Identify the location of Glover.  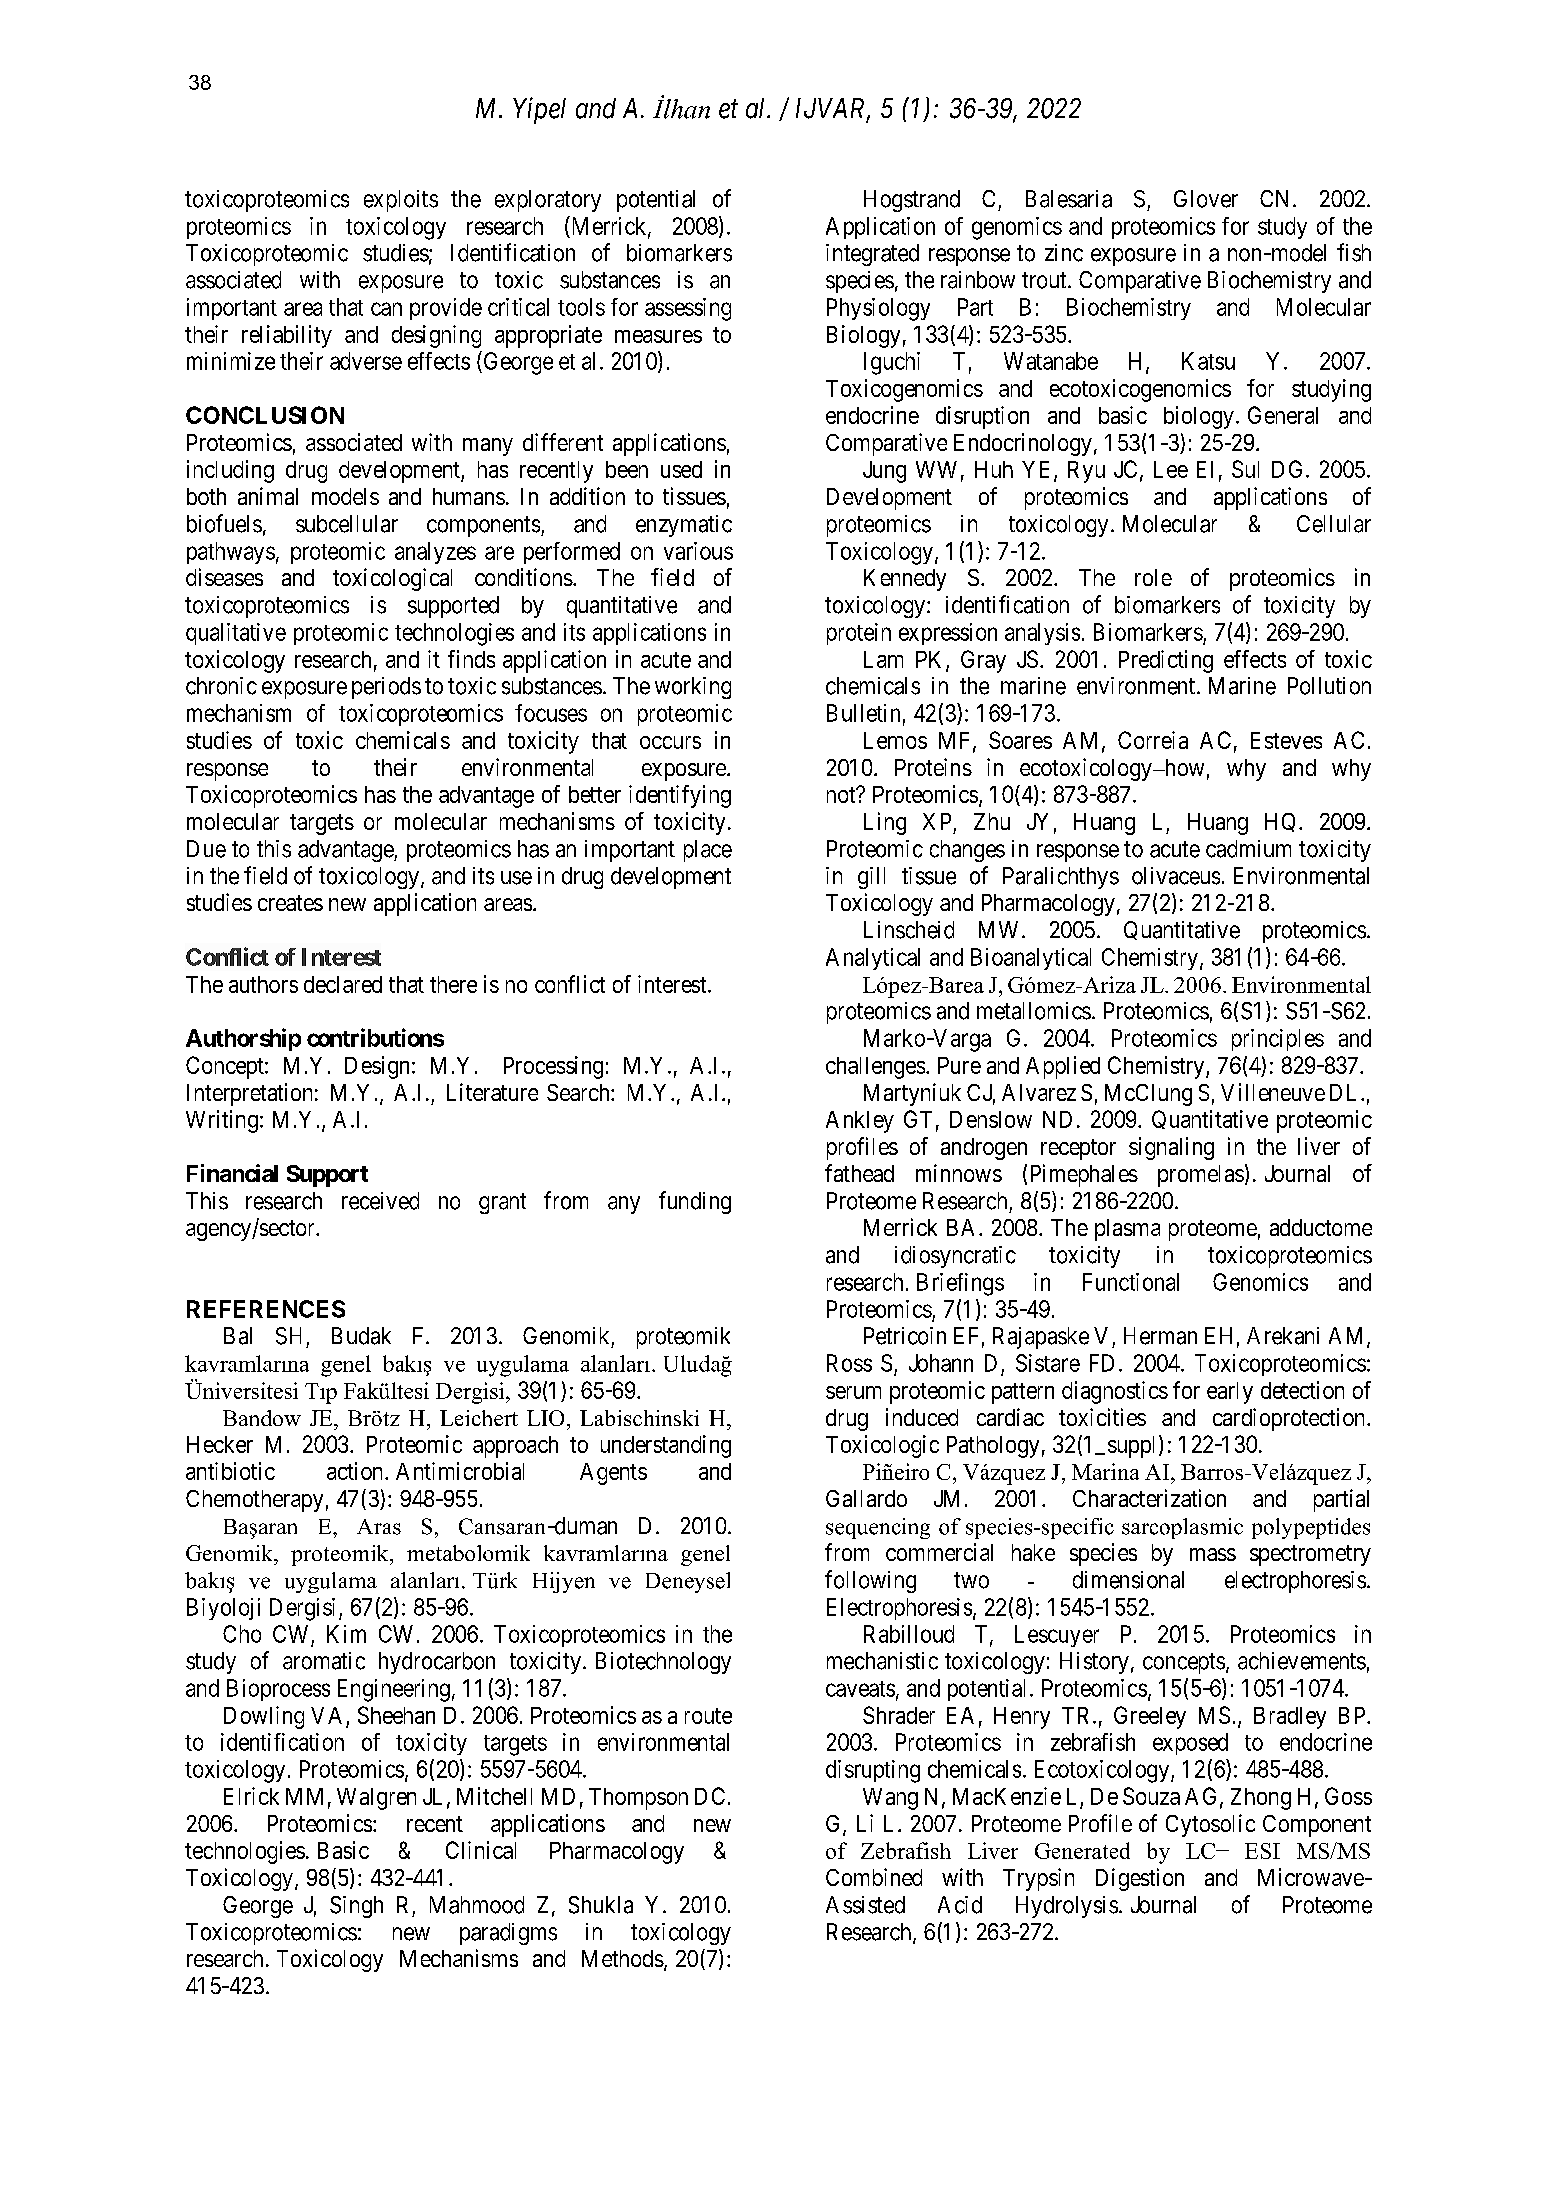
(1206, 199).
